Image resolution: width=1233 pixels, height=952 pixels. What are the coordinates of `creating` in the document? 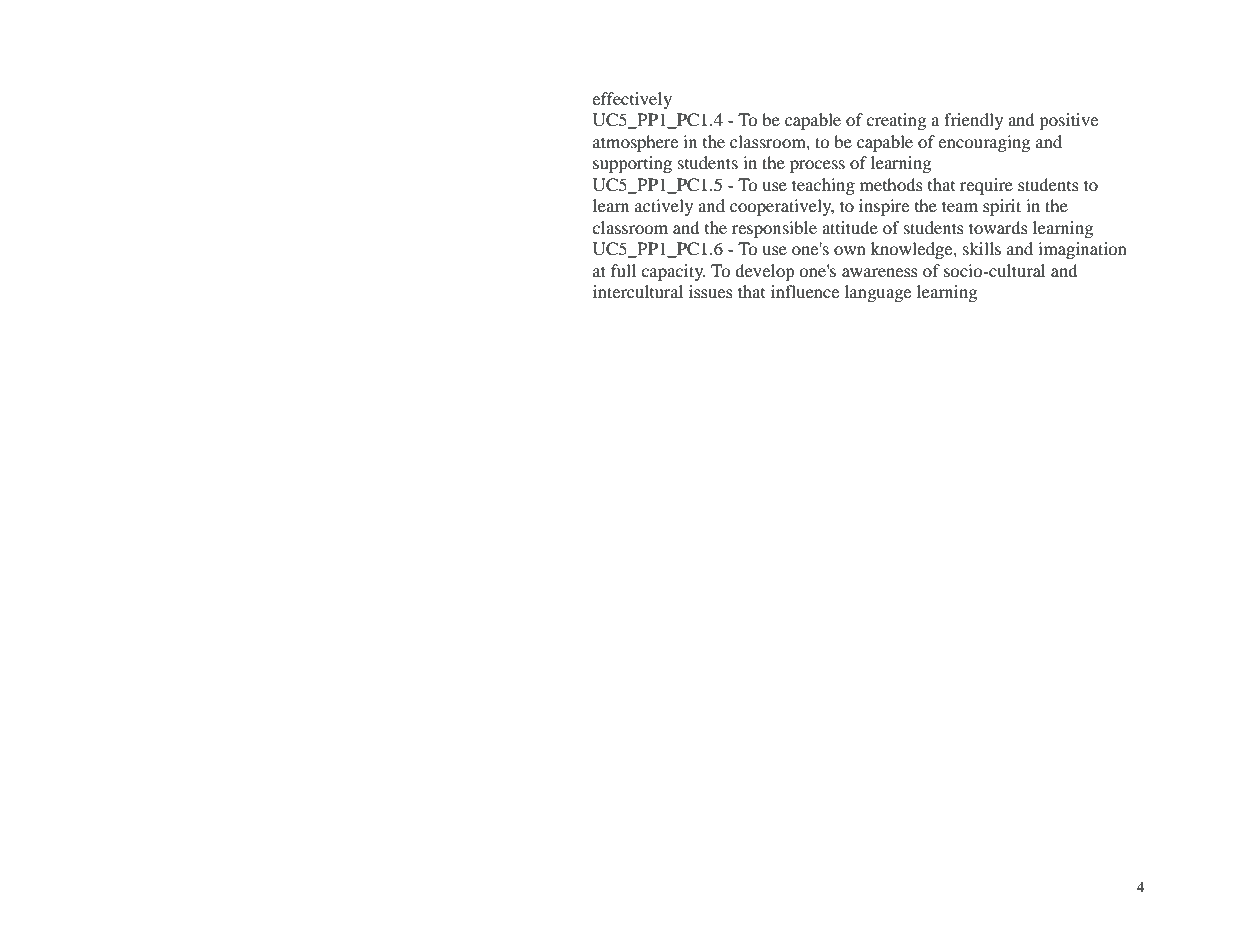 It's located at (896, 121).
